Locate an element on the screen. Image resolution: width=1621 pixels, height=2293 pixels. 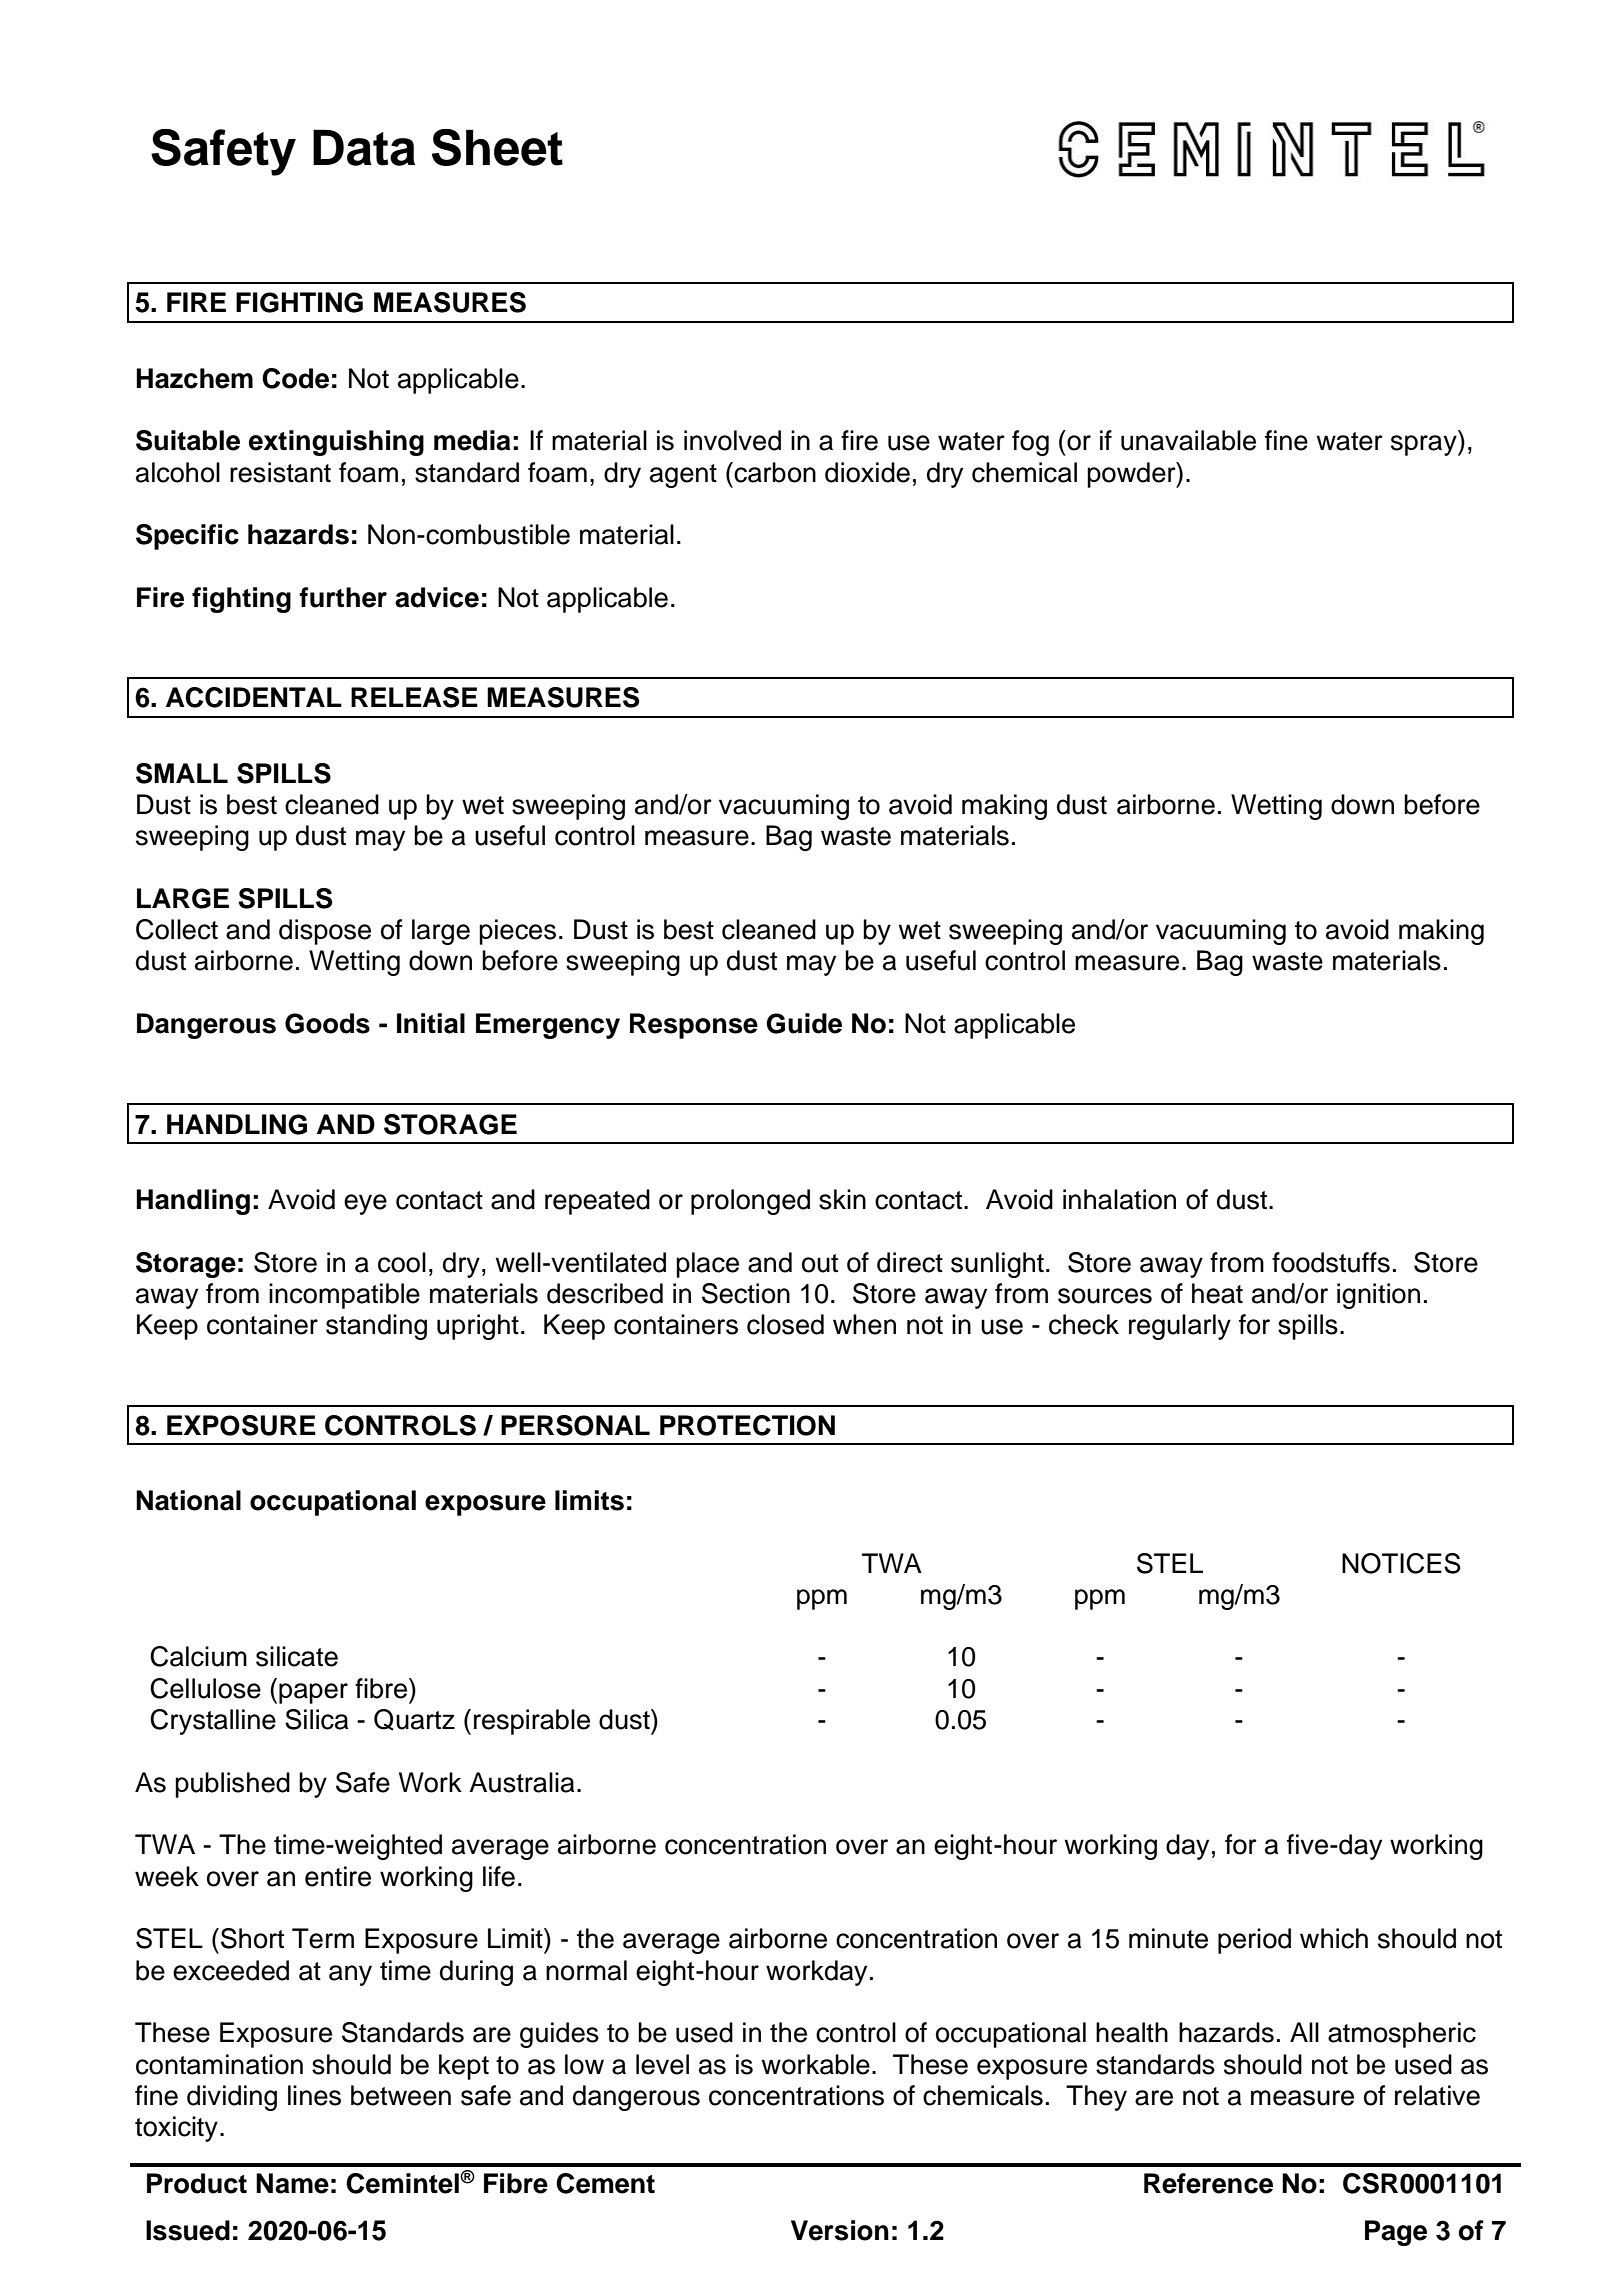
Version is located at coordinates (840, 2230).
